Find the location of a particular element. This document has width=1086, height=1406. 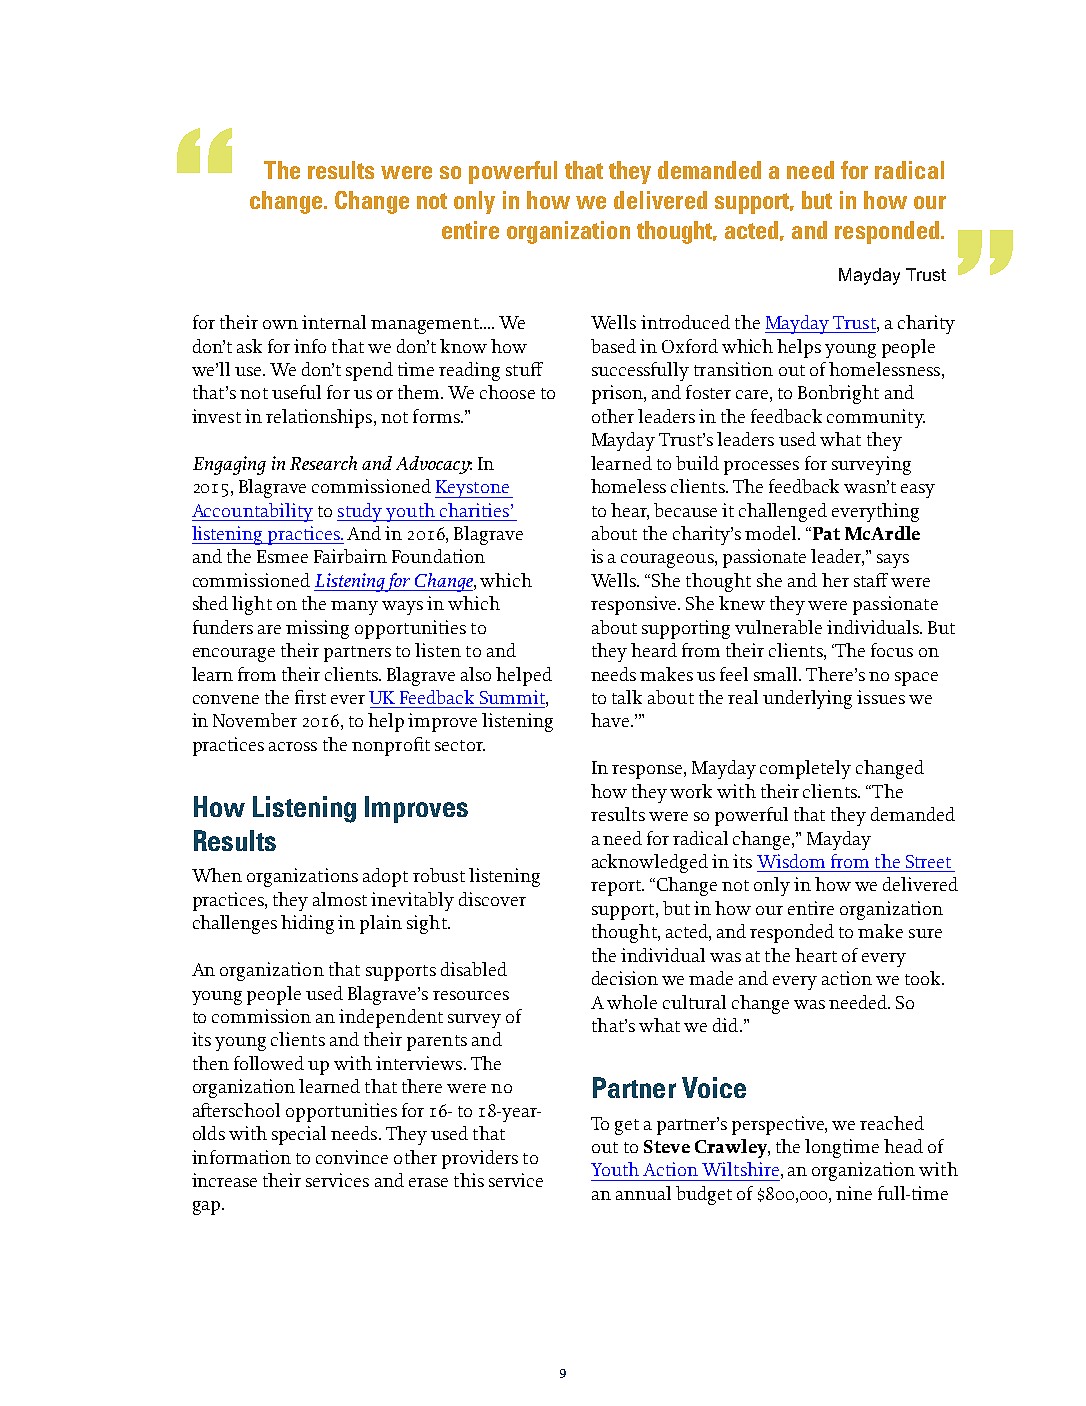

vulnerable is located at coordinates (778, 627).
